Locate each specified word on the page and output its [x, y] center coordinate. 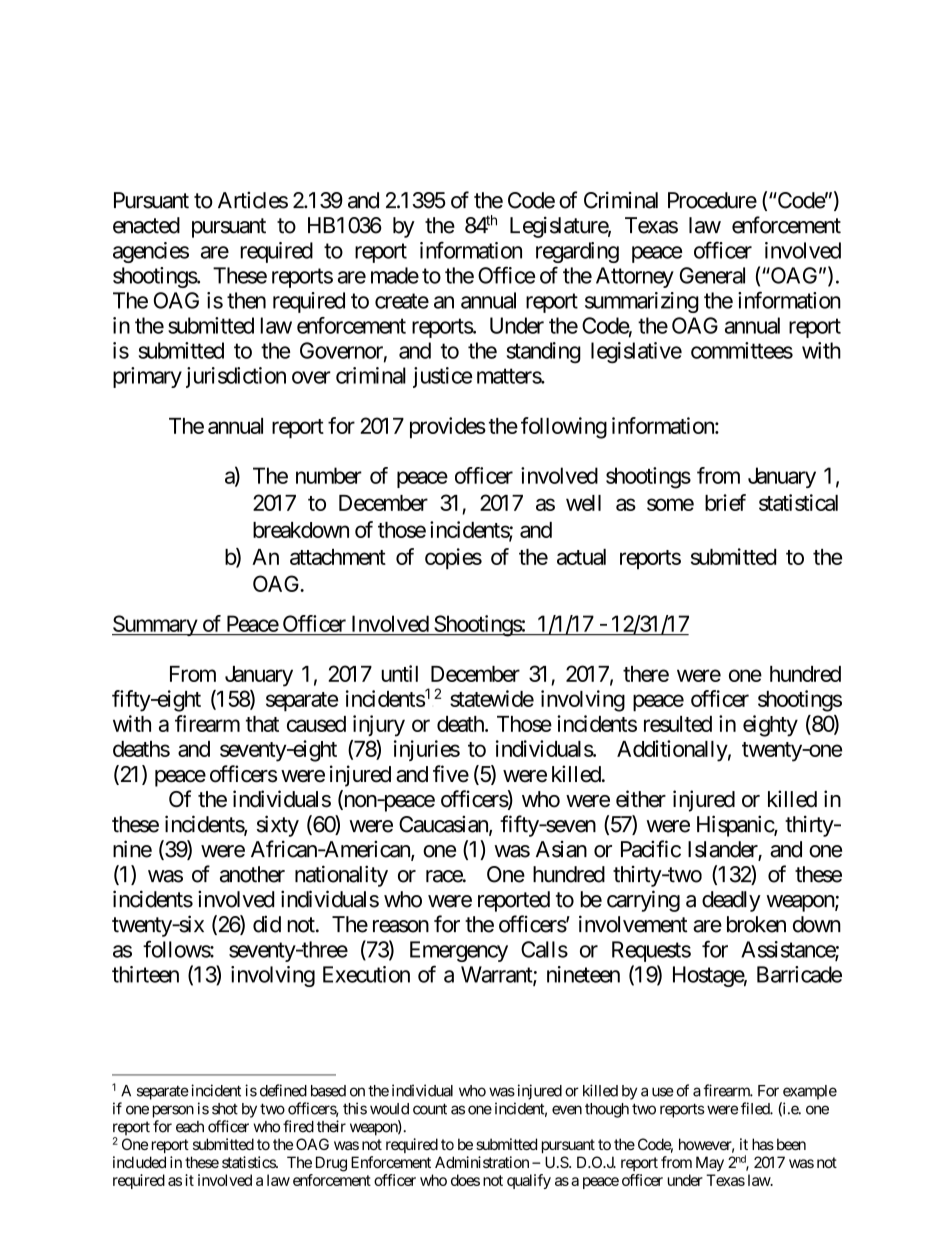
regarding [577, 252]
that [262, 724]
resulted [678, 724]
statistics [249, 1162]
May [710, 1163]
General [712, 275]
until [400, 673]
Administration [482, 1162]
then [246, 300]
